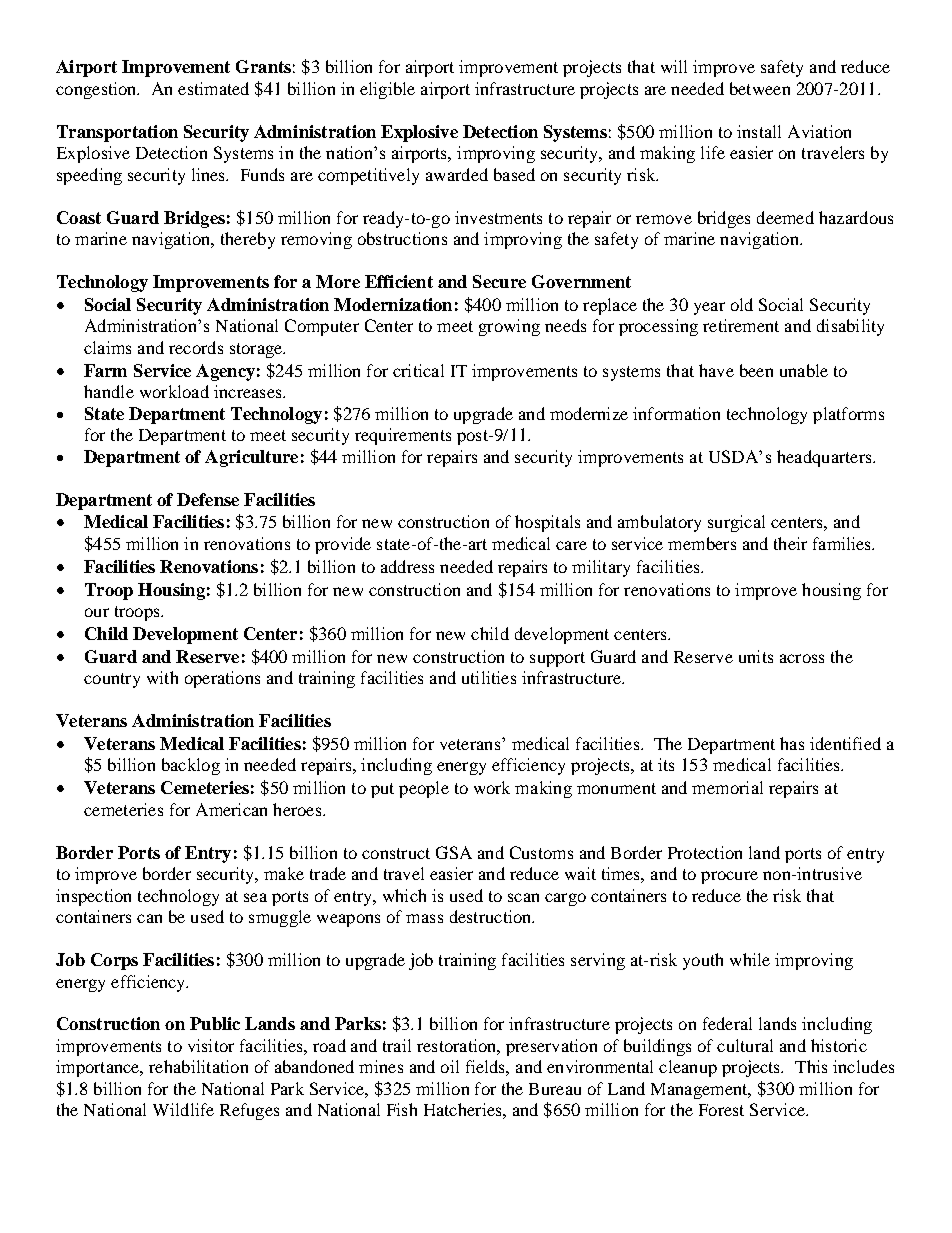 Image resolution: width=952 pixels, height=1233 pixels. Describe the element at coordinates (790, 543) in the document. I see `their` at that location.
